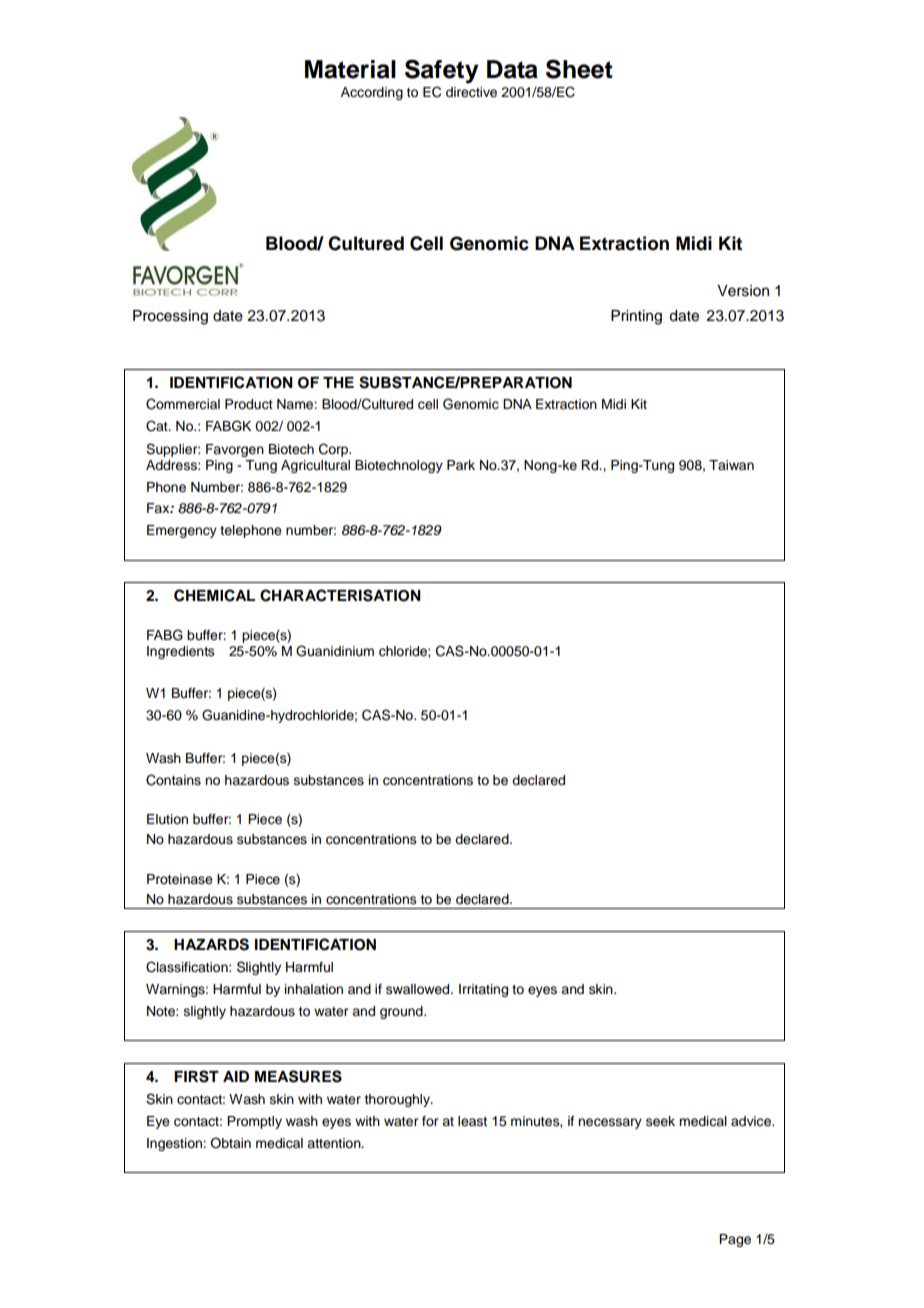 The width and height of the screenshot is (924, 1308). What do you see at coordinates (471, 92) in the screenshot?
I see `directive` at bounding box center [471, 92].
